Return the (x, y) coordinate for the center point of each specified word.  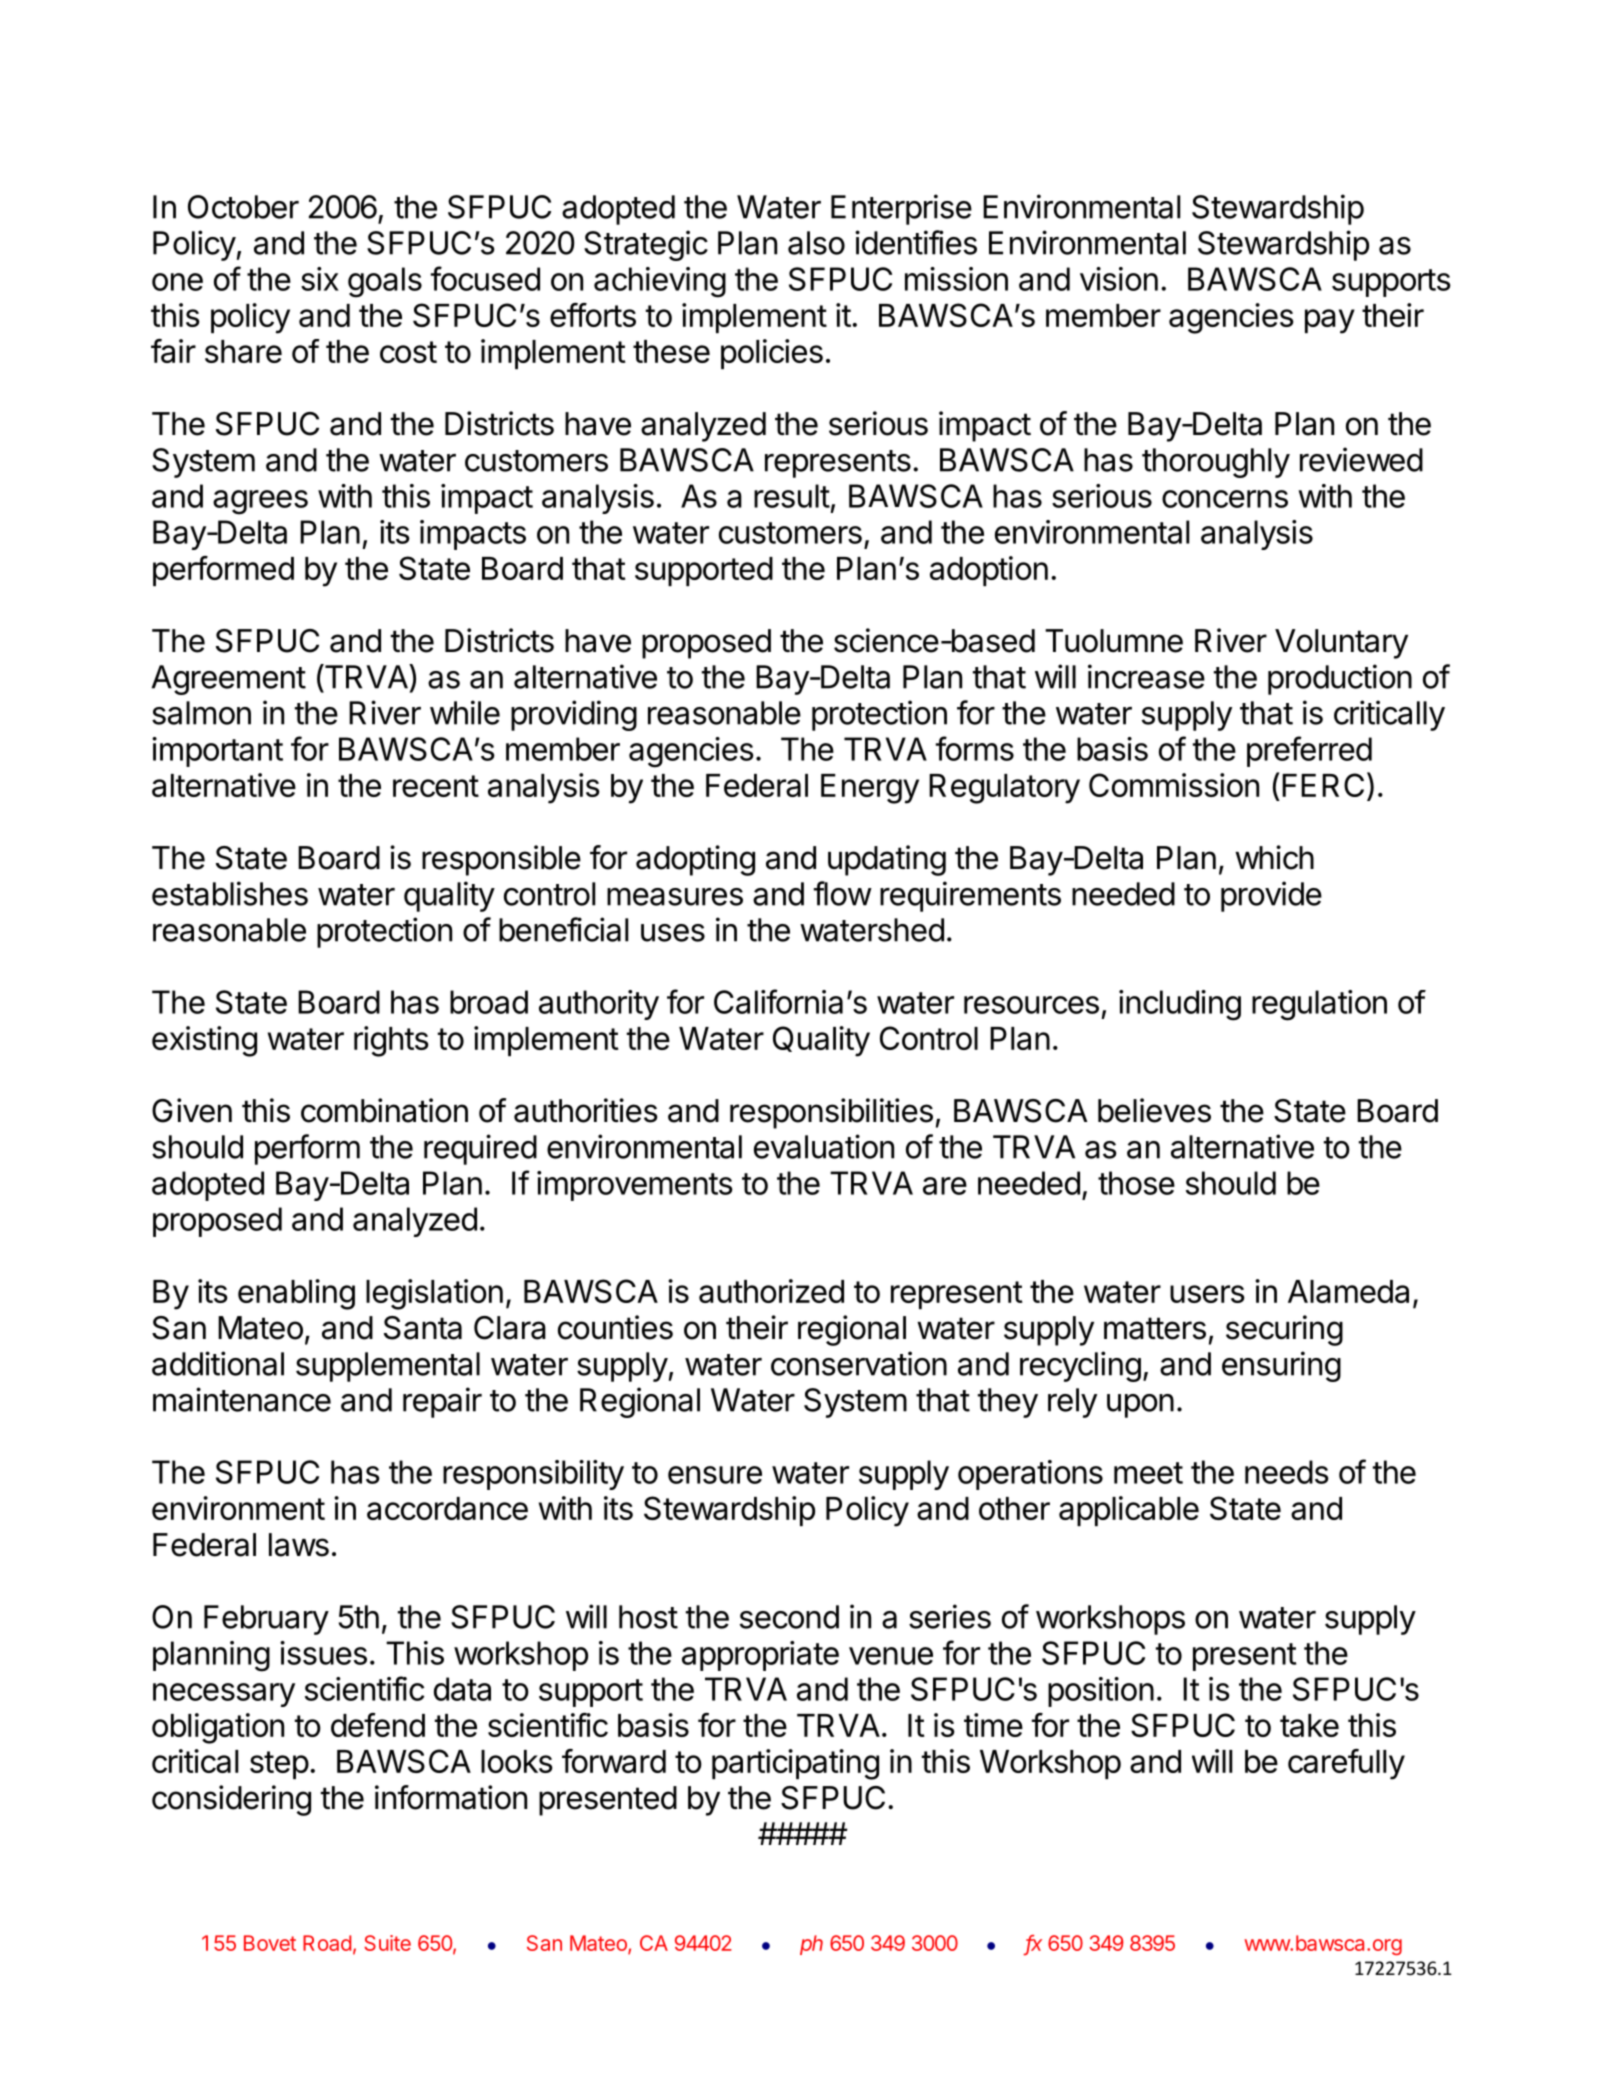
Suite (387, 1943)
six (320, 279)
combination (384, 1110)
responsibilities (831, 1113)
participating (795, 1764)
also (816, 243)
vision (1119, 279)
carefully (1346, 1764)
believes (1154, 1110)
